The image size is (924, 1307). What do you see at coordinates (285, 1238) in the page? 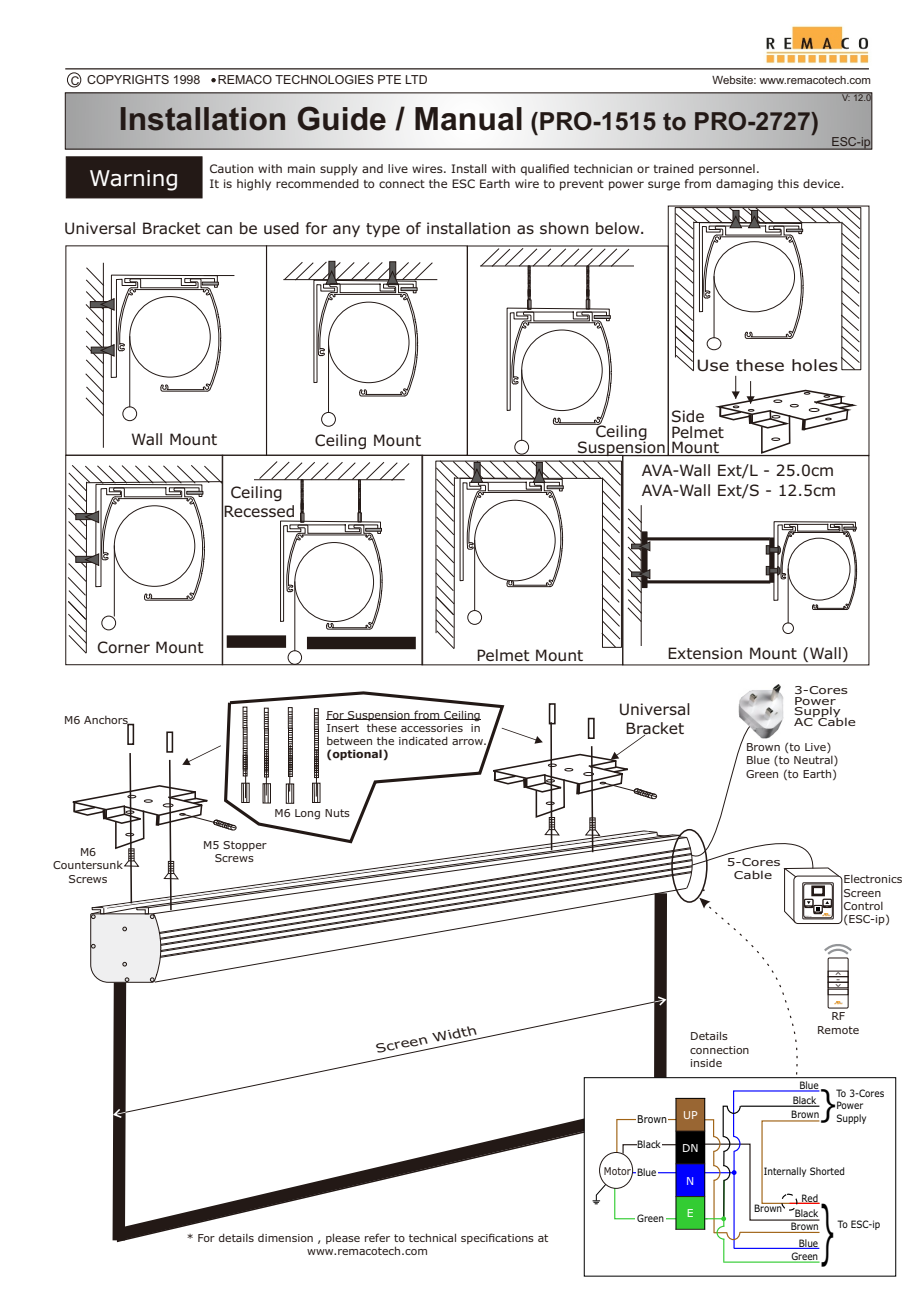
I see `dimension` at bounding box center [285, 1238].
